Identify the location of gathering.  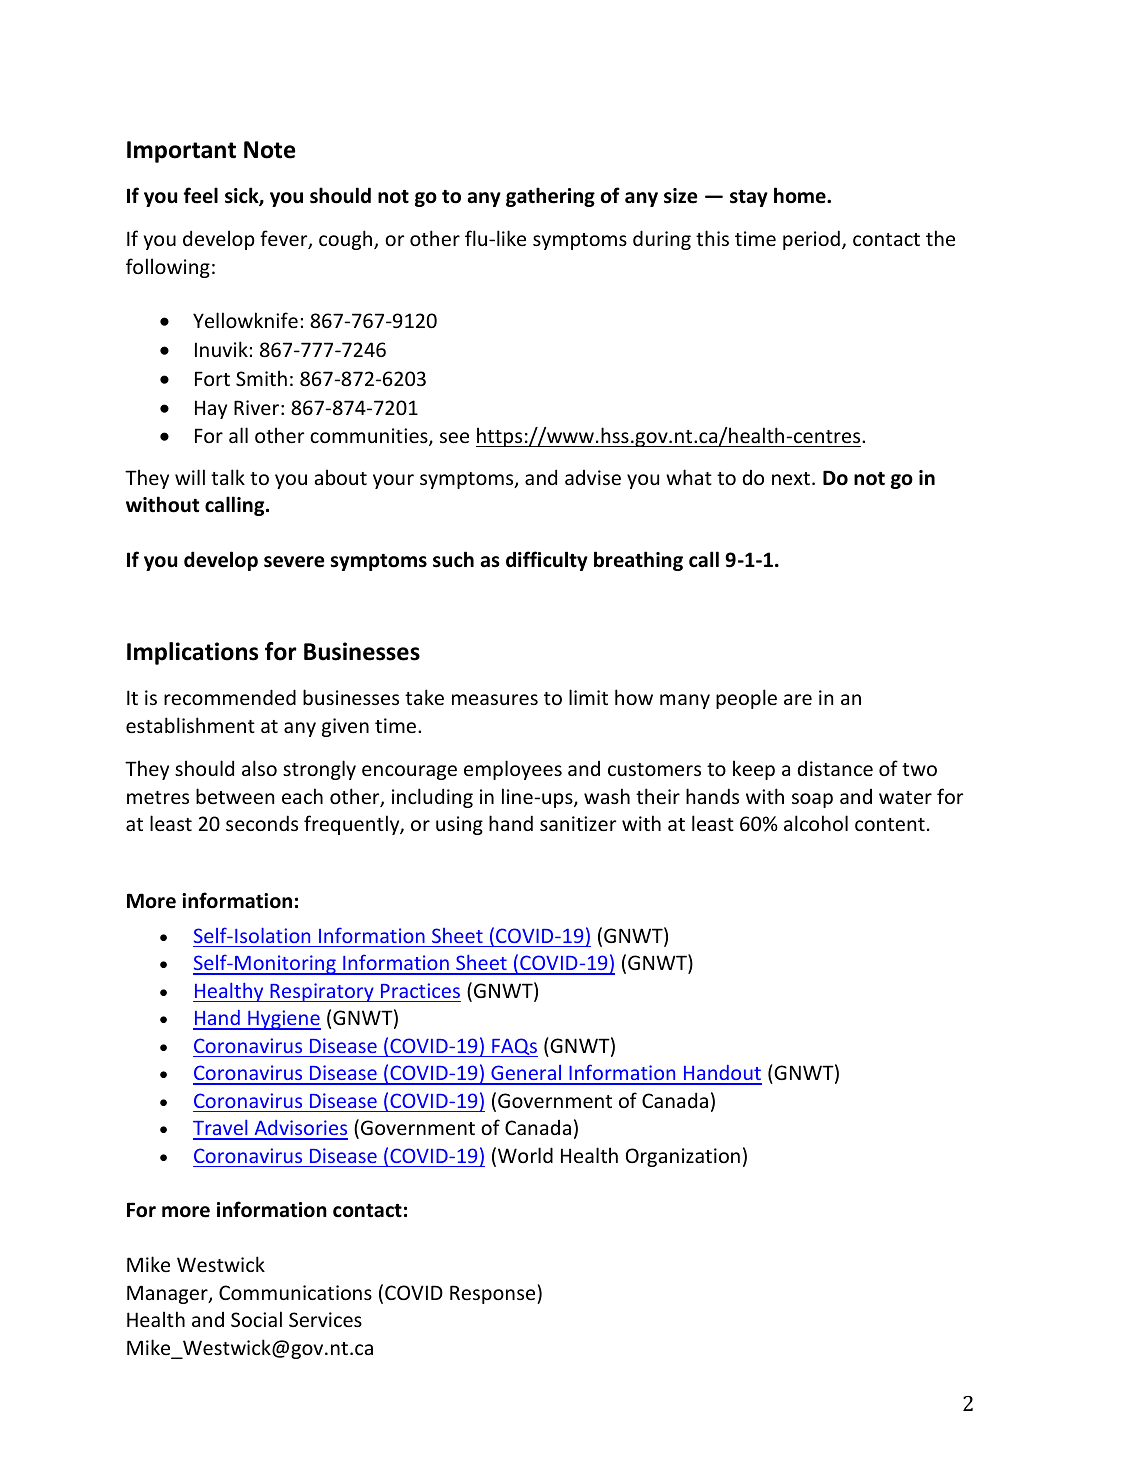
(550, 197).
